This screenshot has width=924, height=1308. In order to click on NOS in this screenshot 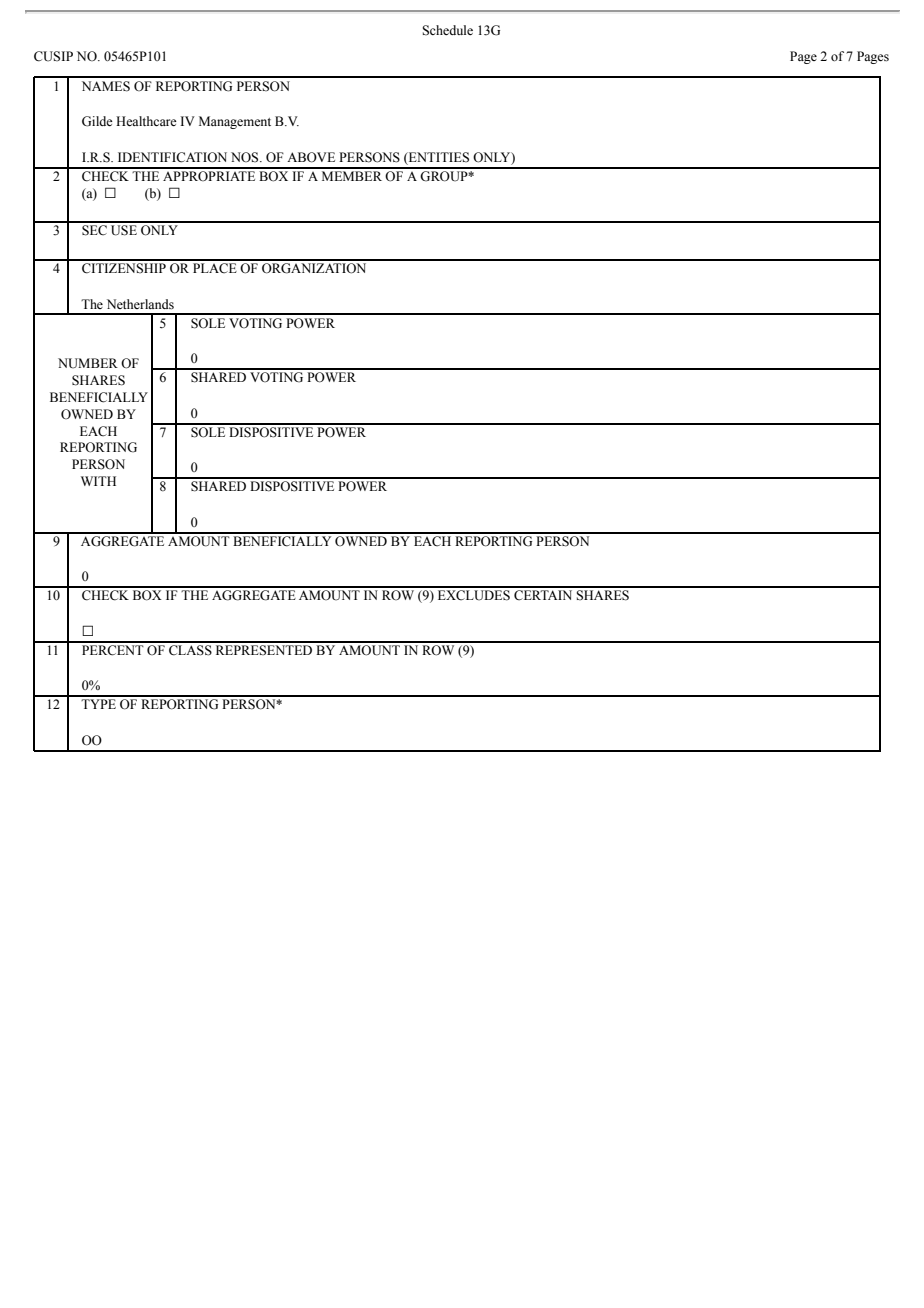, I will do `click(246, 157)`.
